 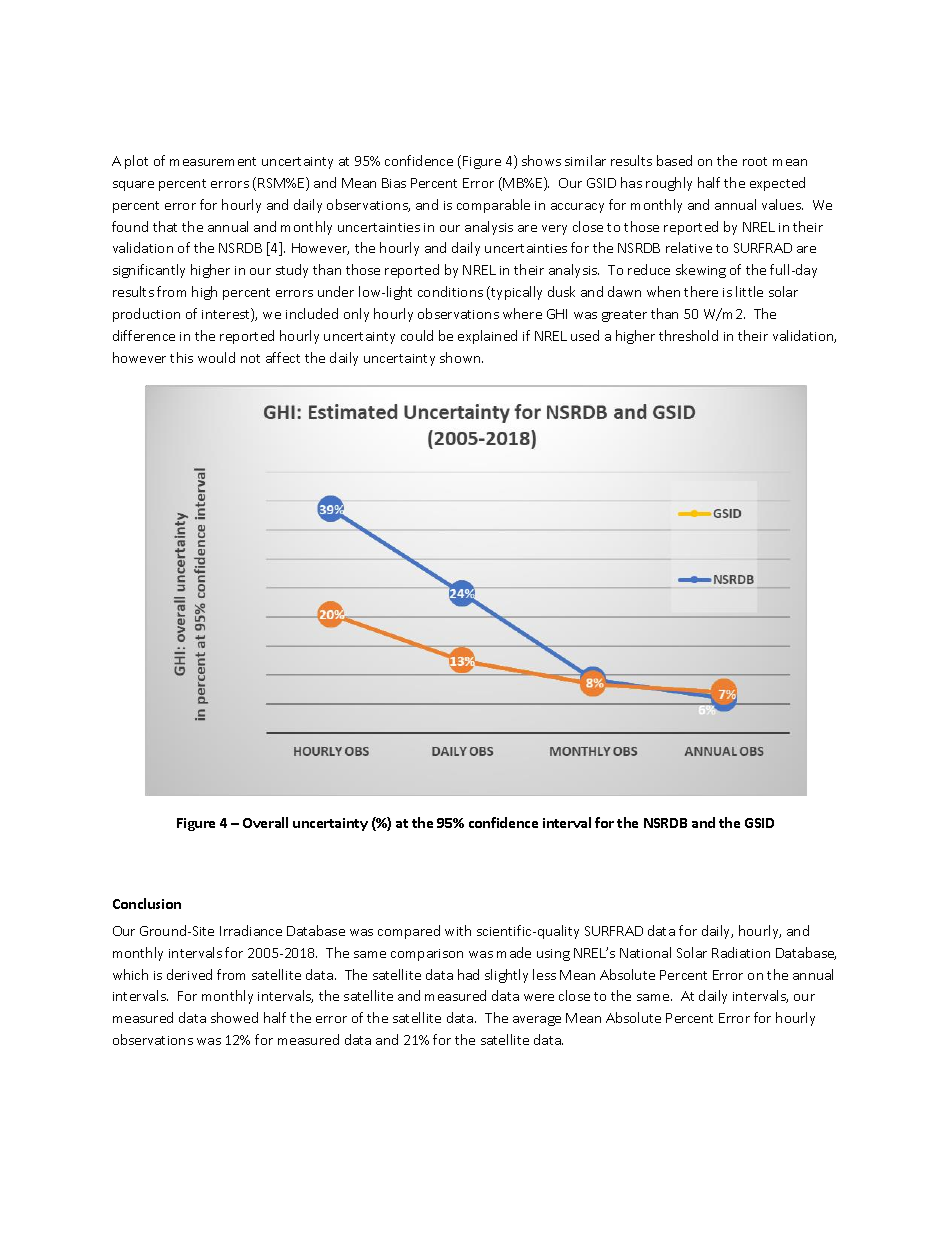 I want to click on used, so click(x=585, y=335).
